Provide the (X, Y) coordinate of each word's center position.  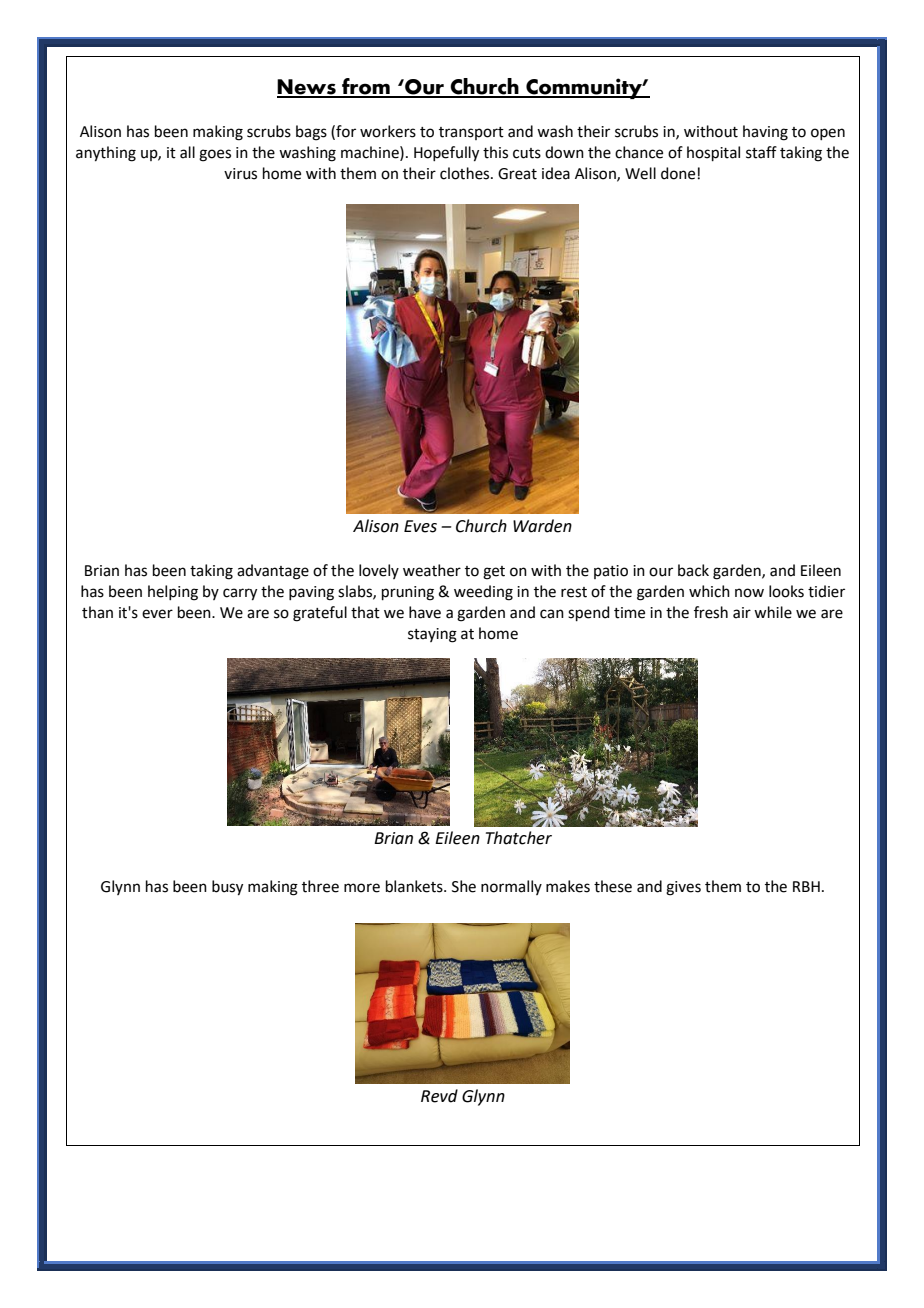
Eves (420, 526)
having (765, 133)
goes (215, 155)
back (693, 570)
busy (227, 888)
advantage (273, 572)
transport (471, 133)
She (464, 886)
